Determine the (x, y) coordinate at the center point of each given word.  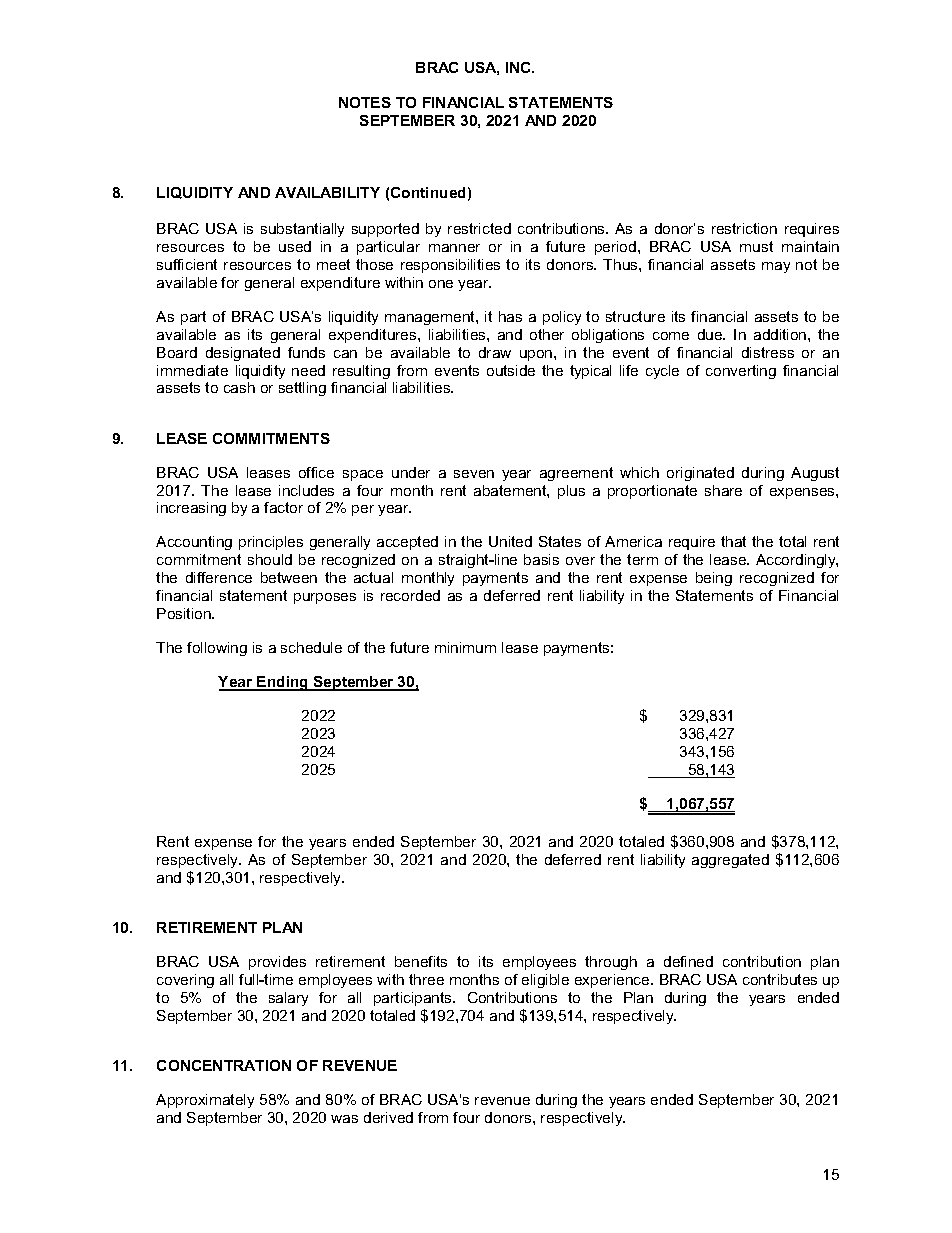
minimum (465, 647)
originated (700, 474)
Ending (283, 683)
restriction (744, 228)
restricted (479, 228)
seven (474, 474)
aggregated (730, 861)
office (316, 472)
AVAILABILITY (327, 192)
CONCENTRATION (224, 1065)
